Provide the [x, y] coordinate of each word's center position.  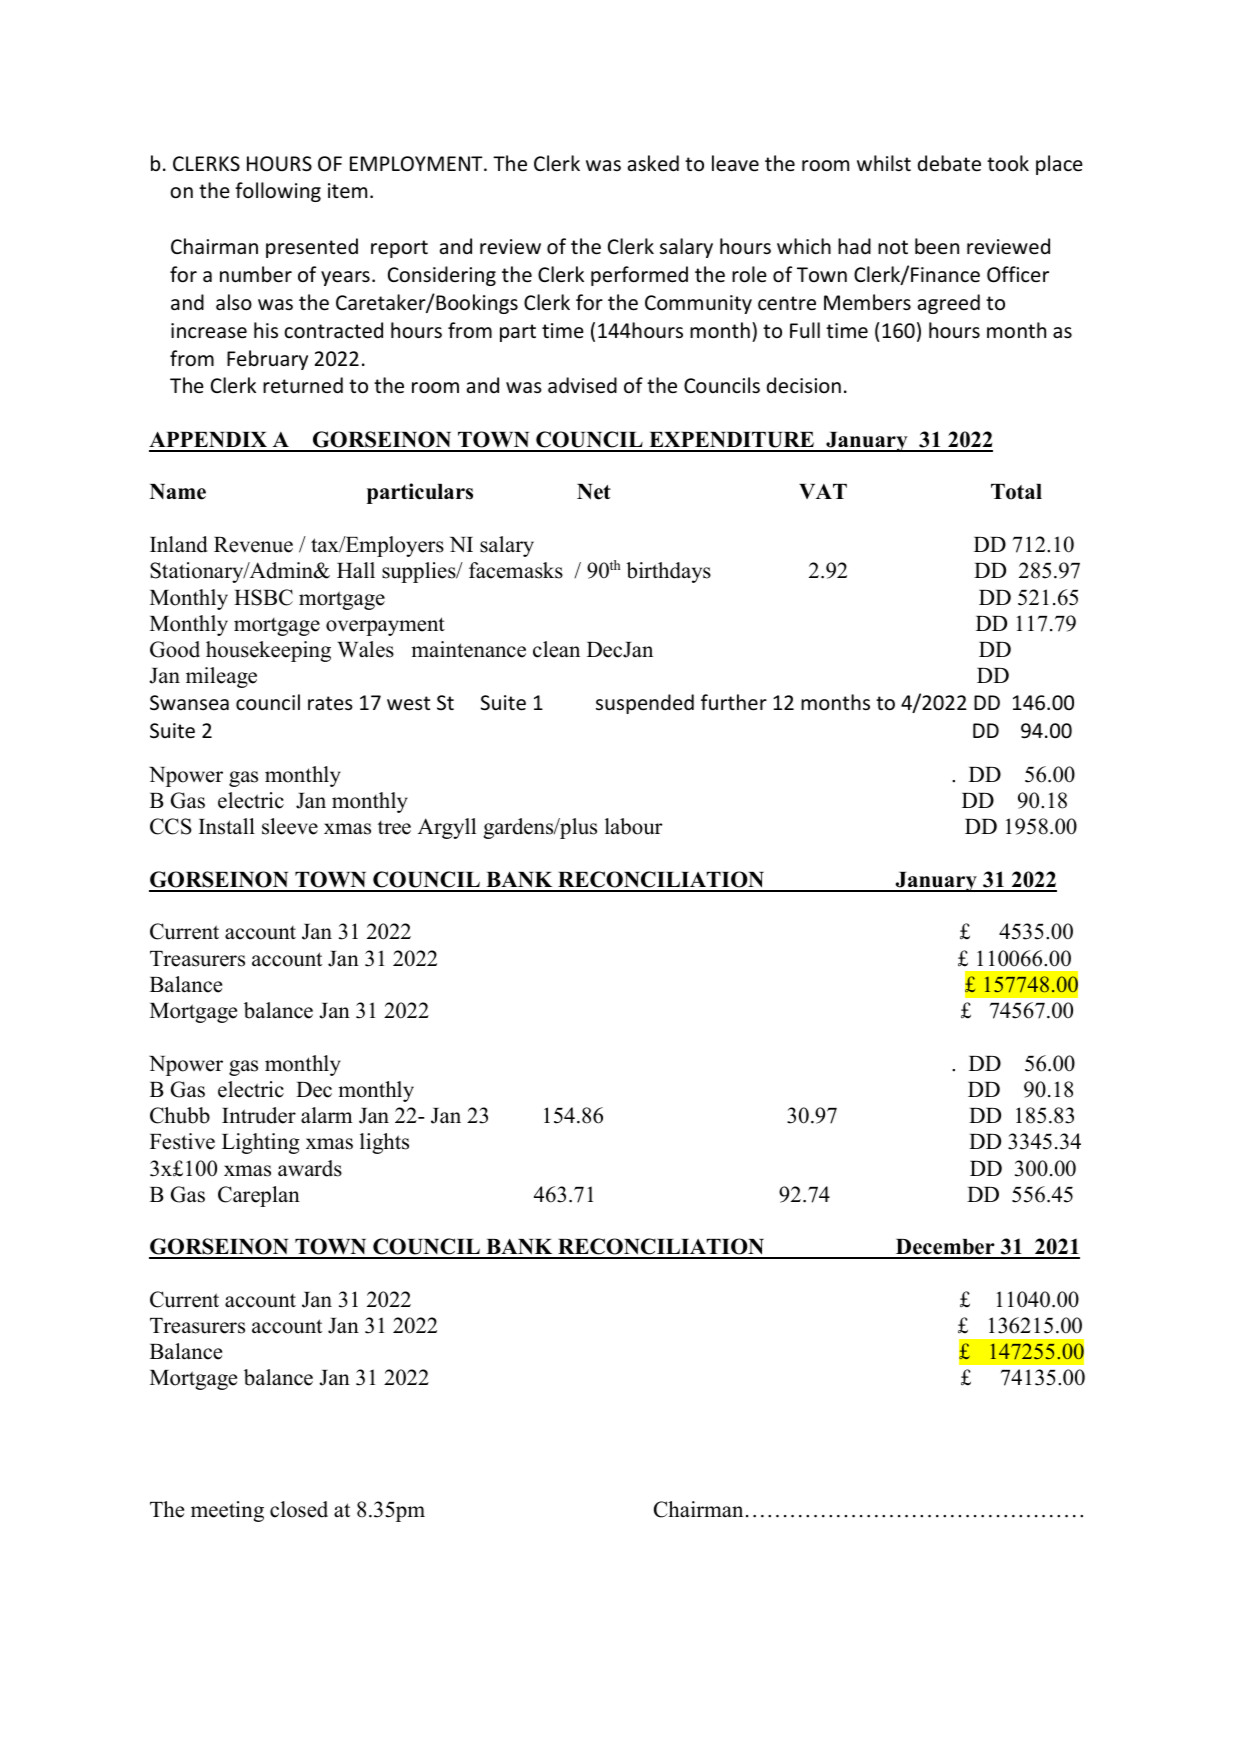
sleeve [290, 826]
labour [634, 826]
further [734, 702]
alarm [327, 1115]
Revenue [253, 545]
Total [1016, 492]
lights [384, 1143]
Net [594, 492]
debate [949, 163]
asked [653, 163]
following [278, 192]
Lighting [261, 1143]
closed [299, 1509]
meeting [227, 1511]
